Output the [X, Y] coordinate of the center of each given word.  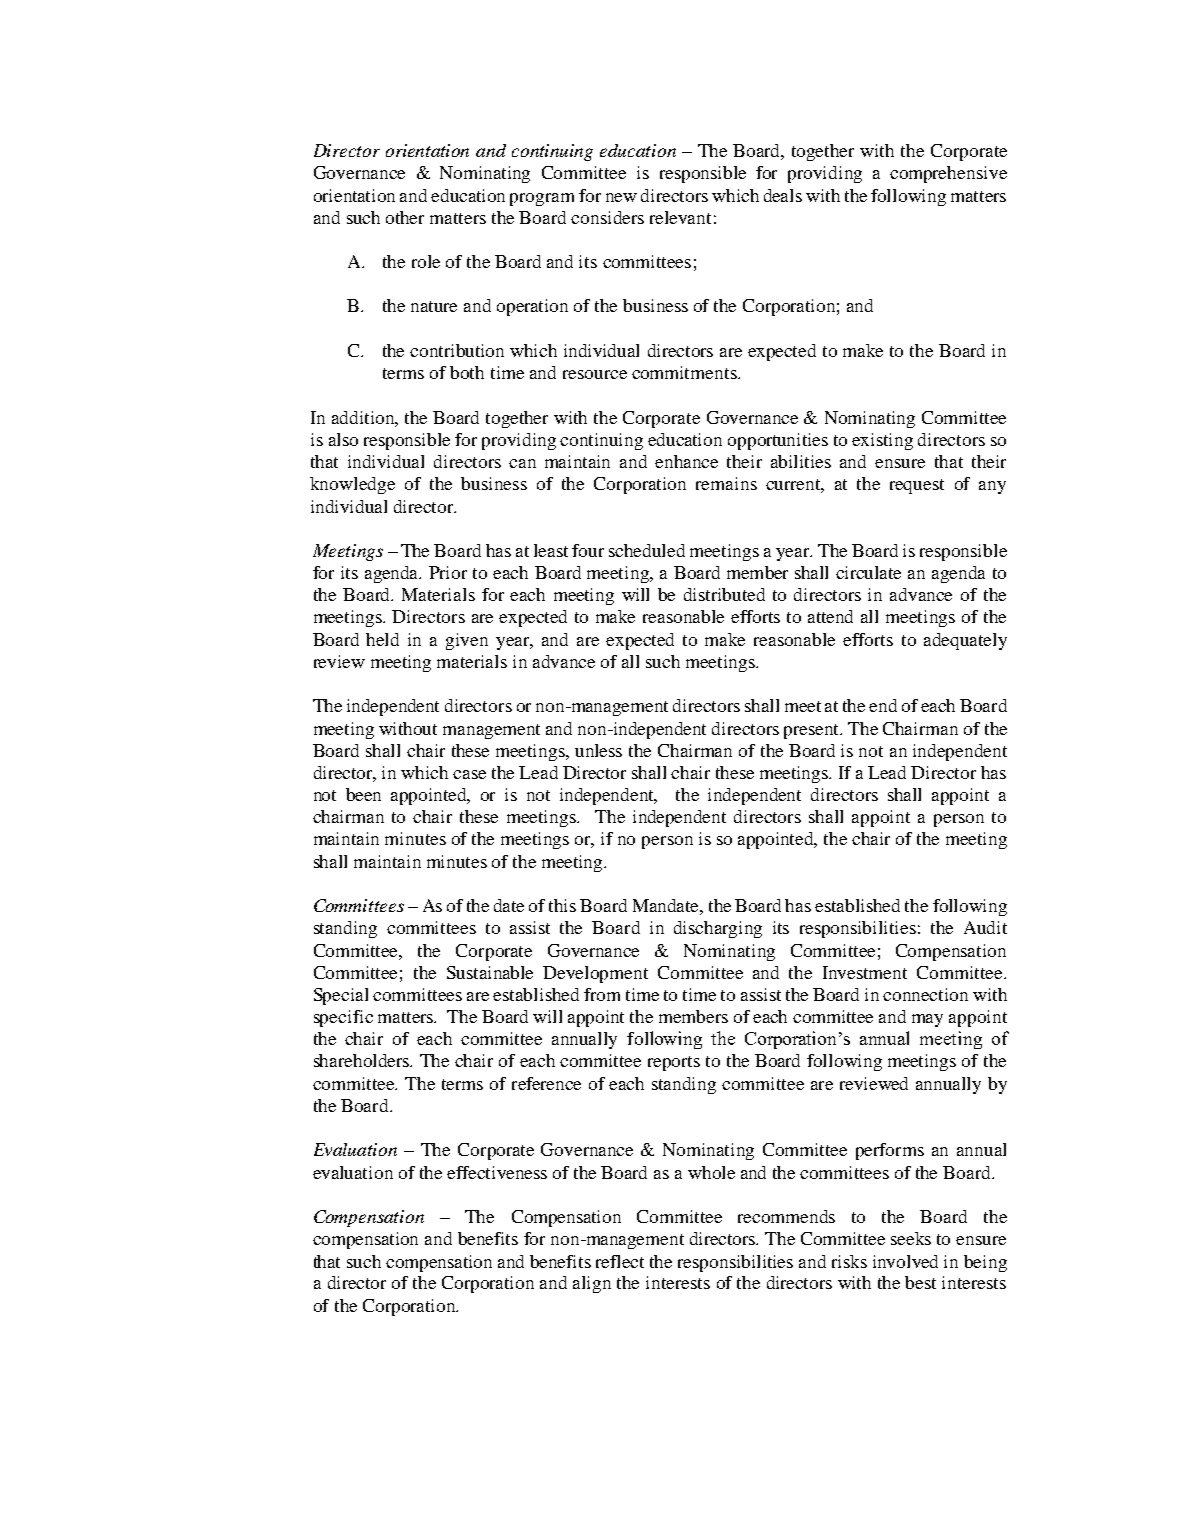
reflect [620, 1261]
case [469, 774]
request [917, 486]
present [813, 731]
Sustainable [490, 972]
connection [925, 994]
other [405, 217]
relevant [680, 217]
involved [905, 1261]
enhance [686, 461]
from [602, 994]
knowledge [352, 485]
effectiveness [497, 1172]
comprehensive [948, 174]
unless [598, 750]
